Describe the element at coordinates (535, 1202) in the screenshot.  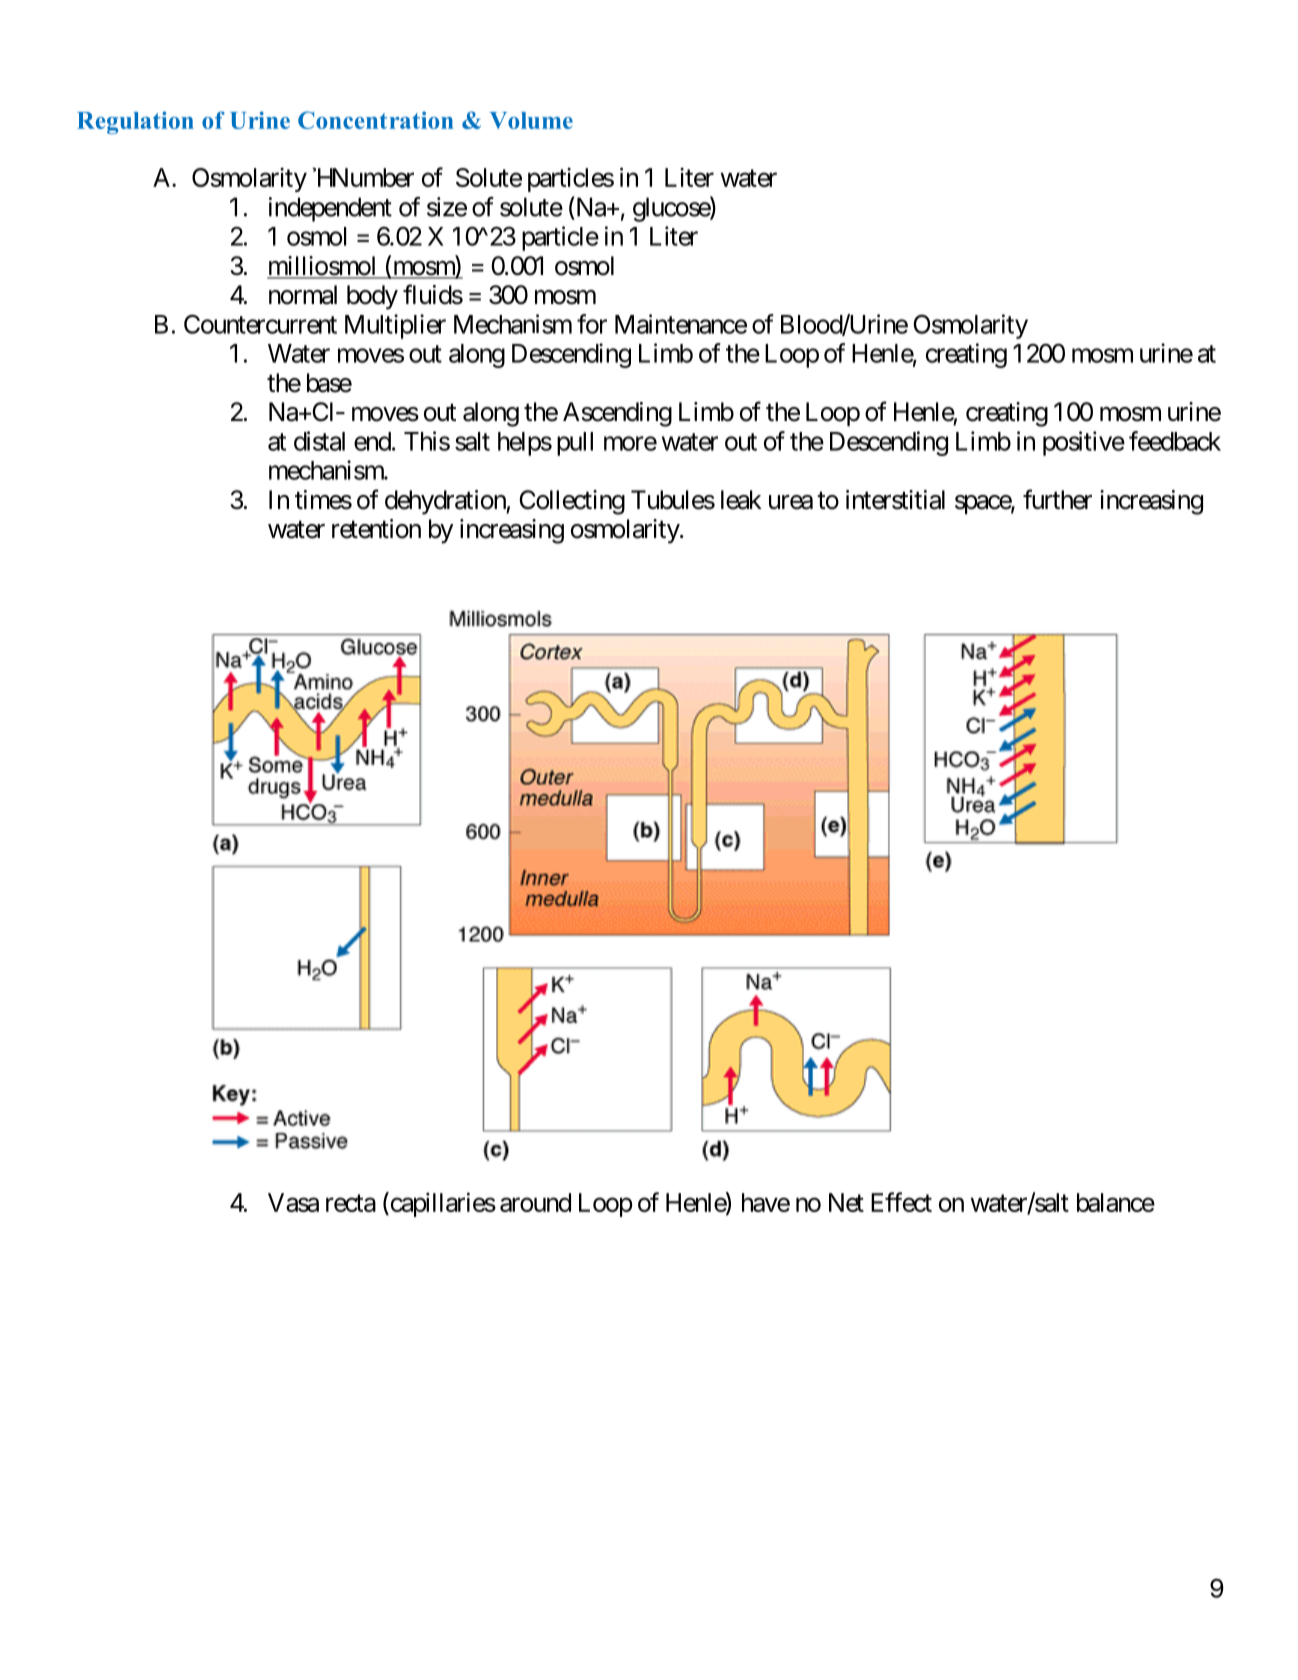
I see `around` at that location.
